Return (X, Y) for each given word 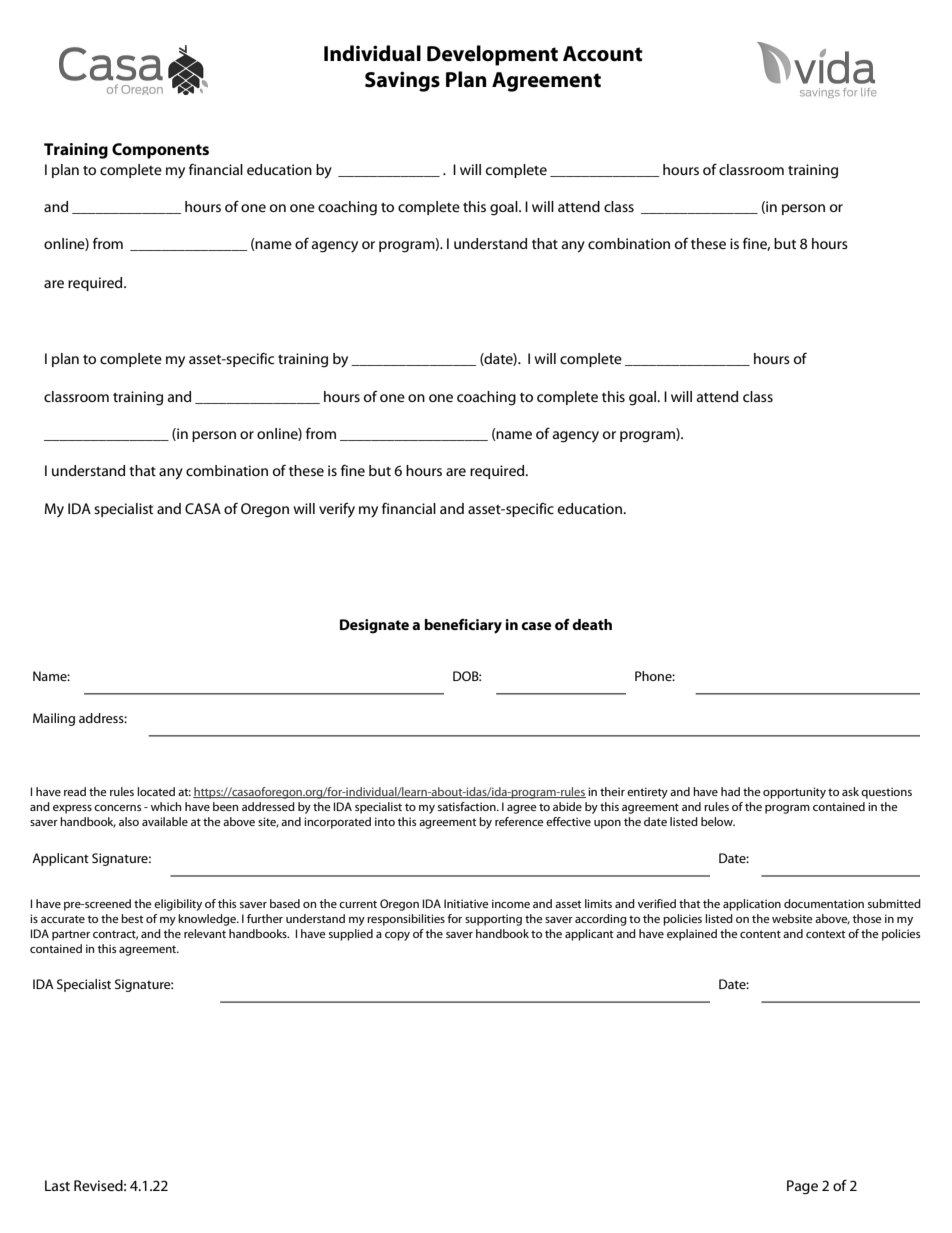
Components (160, 151)
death (592, 624)
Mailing (54, 719)
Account (603, 54)
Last (57, 1185)
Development (492, 55)
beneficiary (463, 626)
